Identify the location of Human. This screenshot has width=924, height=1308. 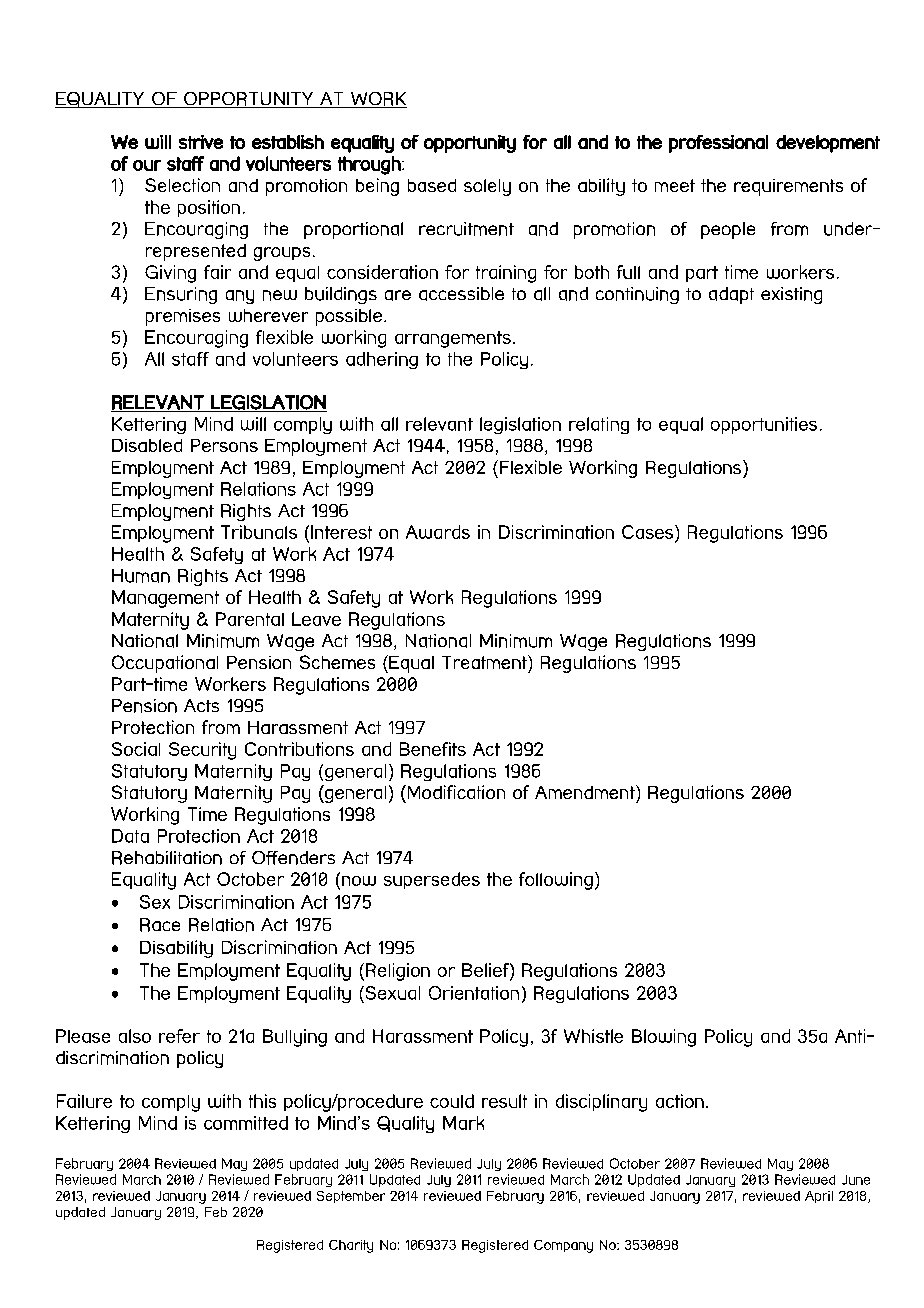
(141, 576).
